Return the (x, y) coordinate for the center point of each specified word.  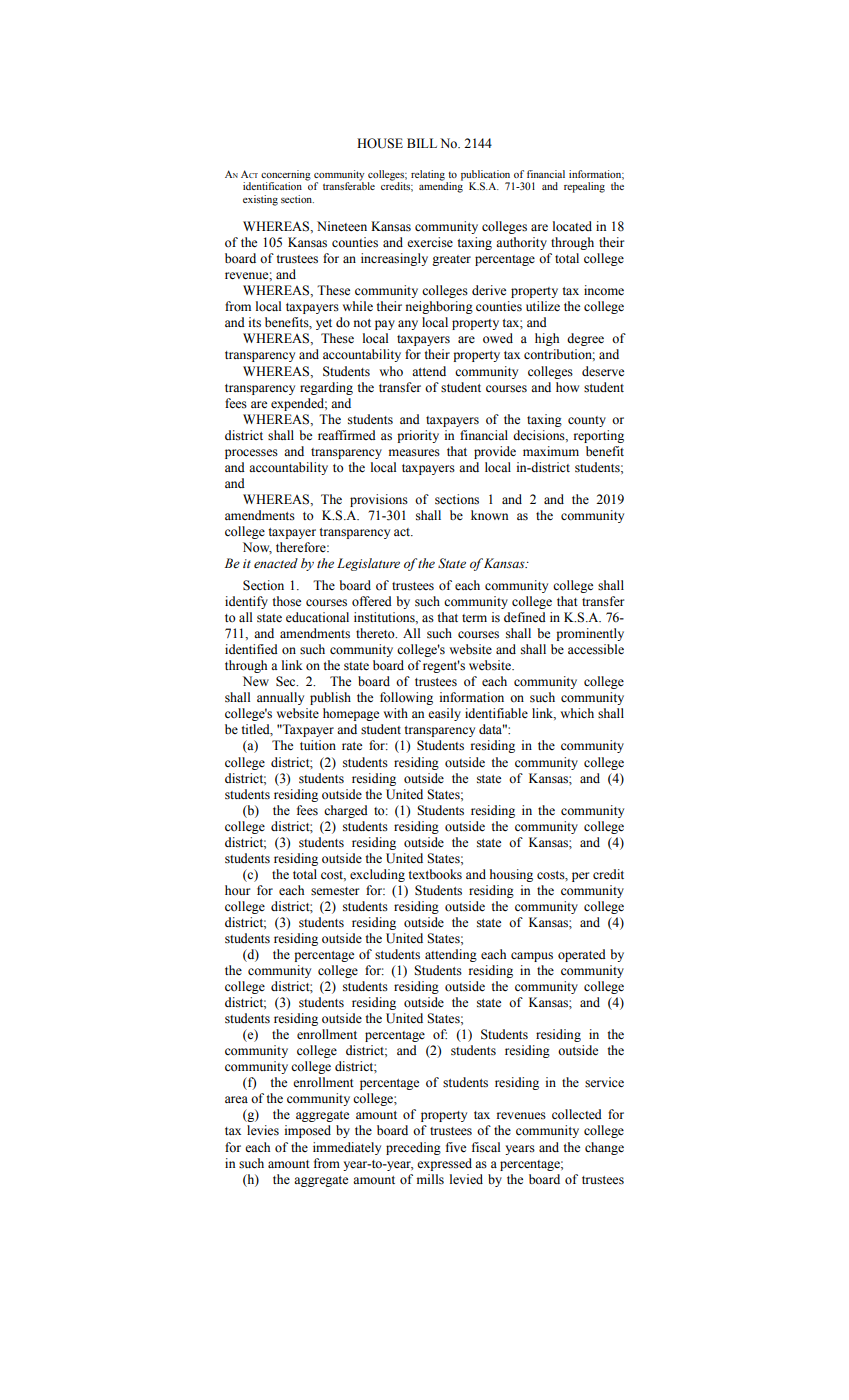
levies (263, 1130)
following (406, 698)
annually (280, 698)
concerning (286, 175)
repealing (584, 187)
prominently (590, 634)
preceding (413, 1148)
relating (428, 175)
